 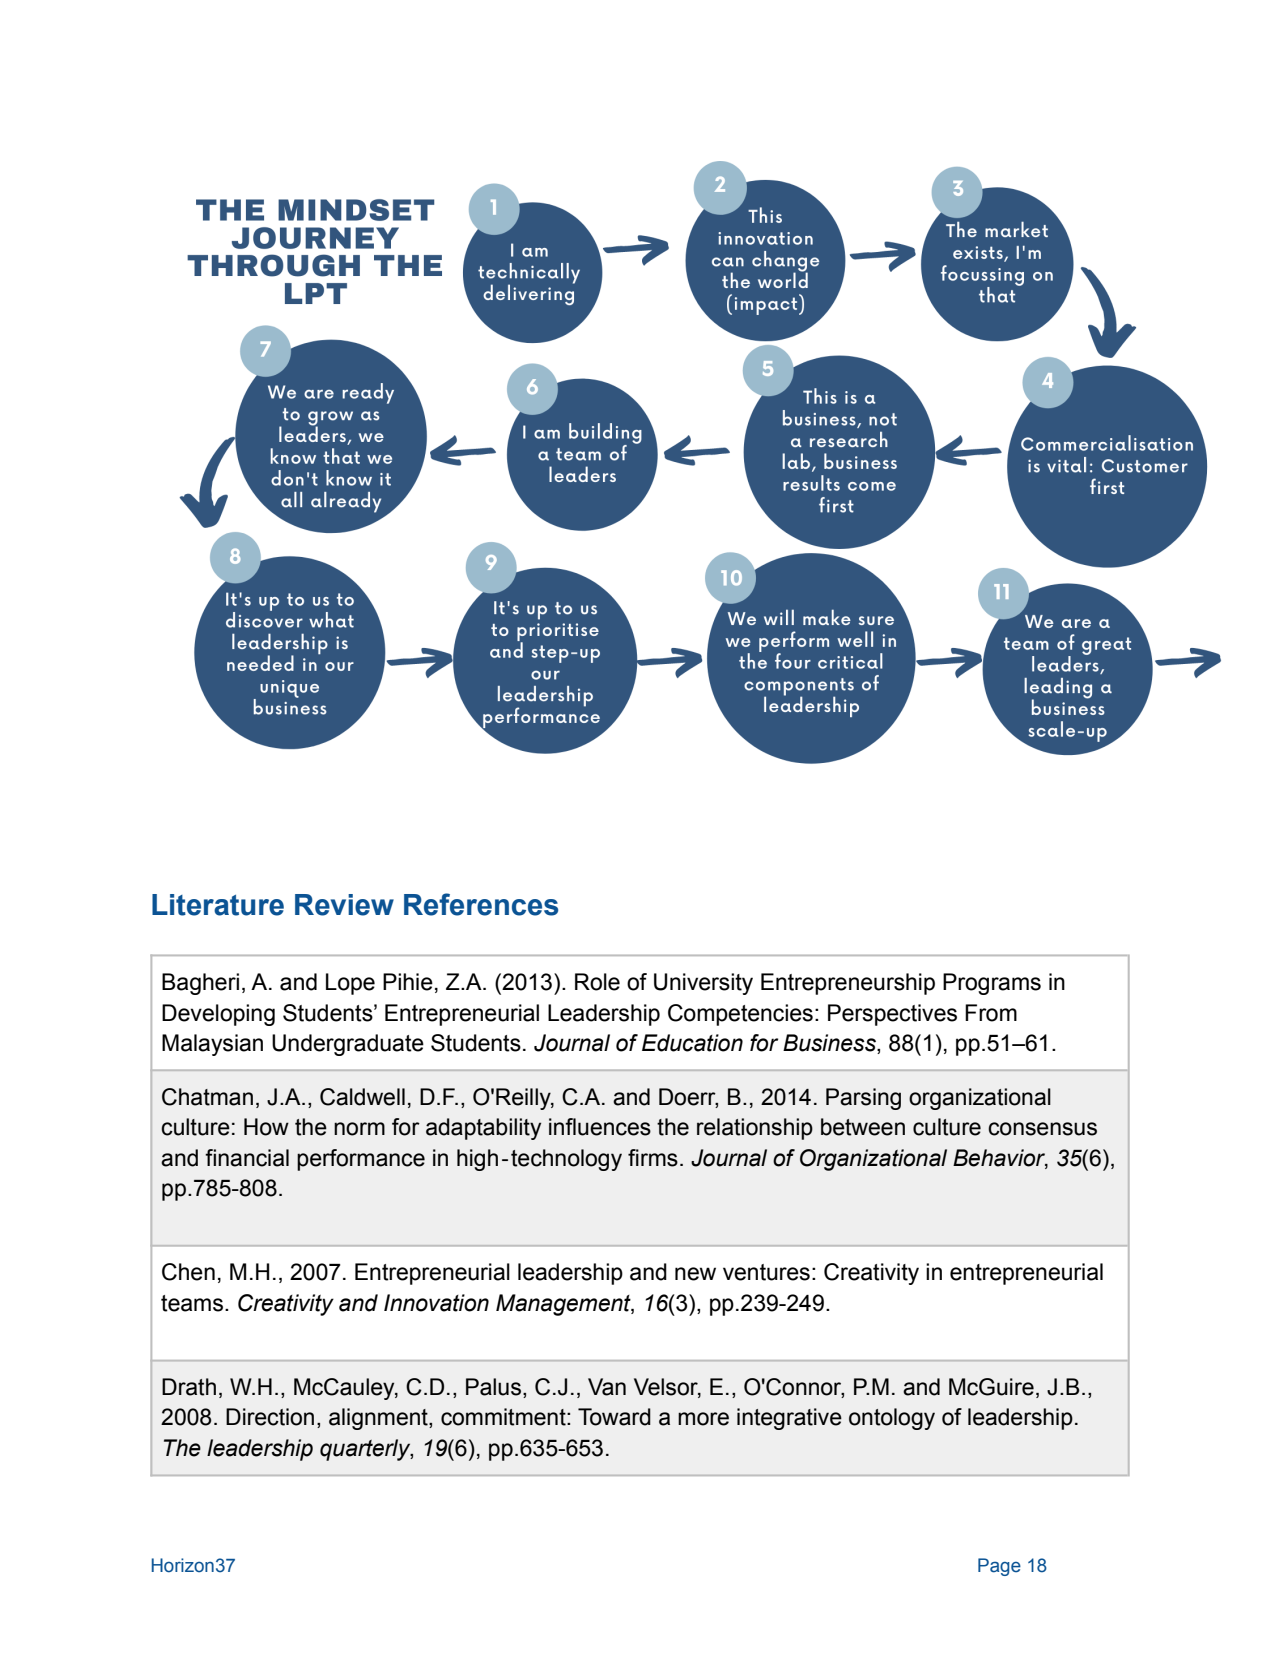 What do you see at coordinates (607, 1387) in the screenshot?
I see `Van` at bounding box center [607, 1387].
